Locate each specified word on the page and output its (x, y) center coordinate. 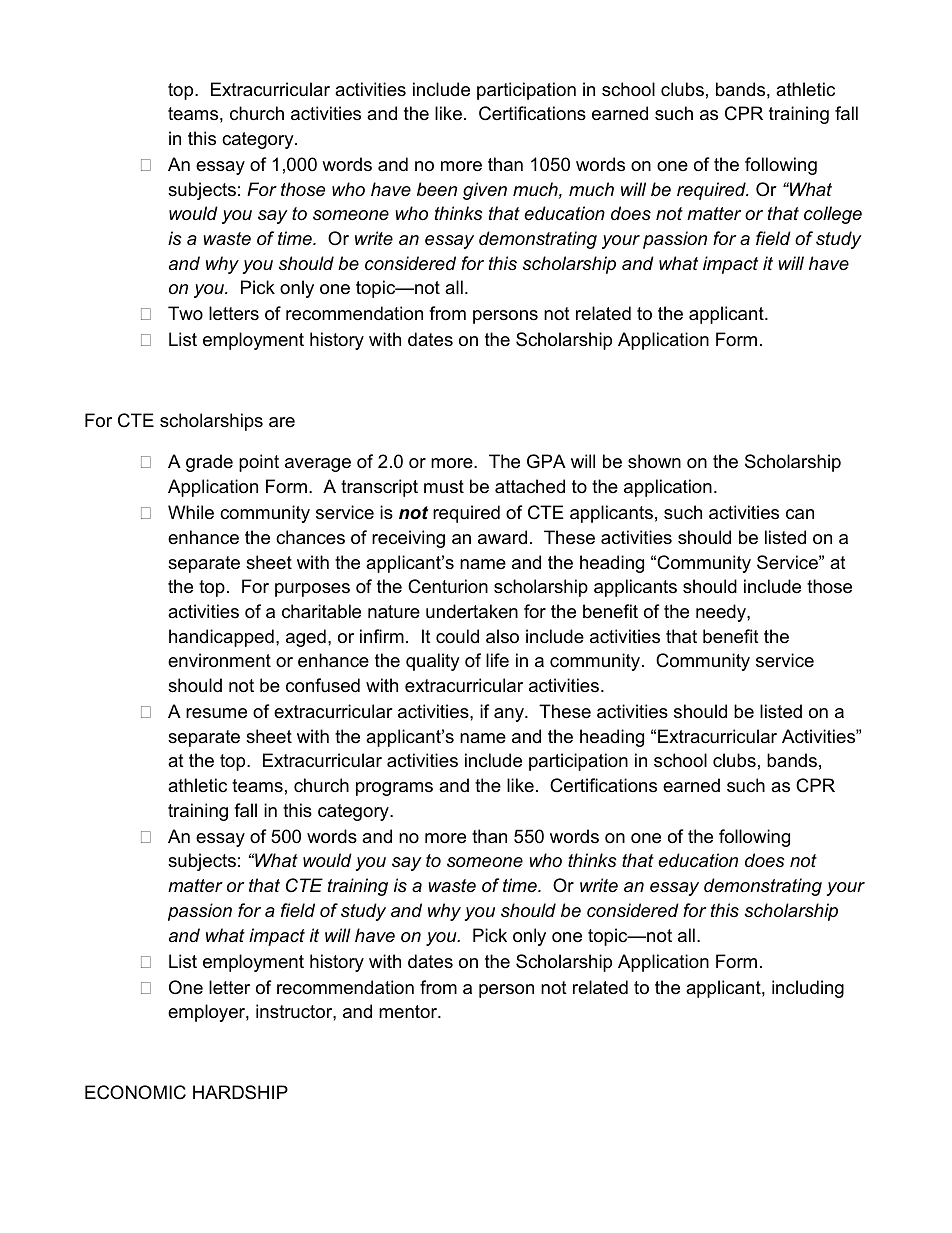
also (502, 636)
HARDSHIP (240, 1092)
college (833, 215)
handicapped (221, 638)
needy (722, 613)
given (485, 191)
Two (185, 313)
